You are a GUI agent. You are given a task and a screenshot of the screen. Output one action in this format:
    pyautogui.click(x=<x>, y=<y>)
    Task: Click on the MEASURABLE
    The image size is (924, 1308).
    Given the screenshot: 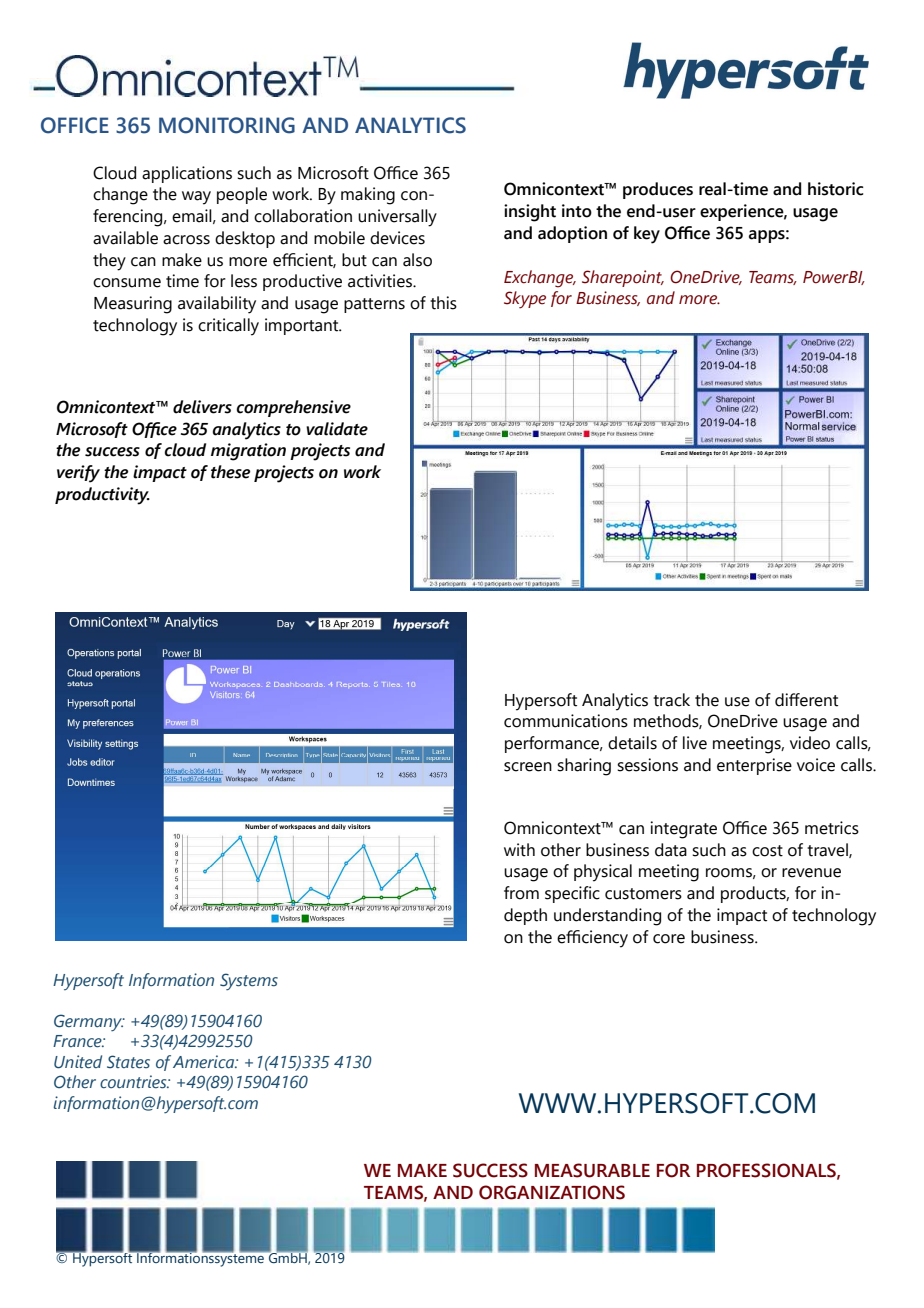 What is the action you would take?
    pyautogui.click(x=592, y=1170)
